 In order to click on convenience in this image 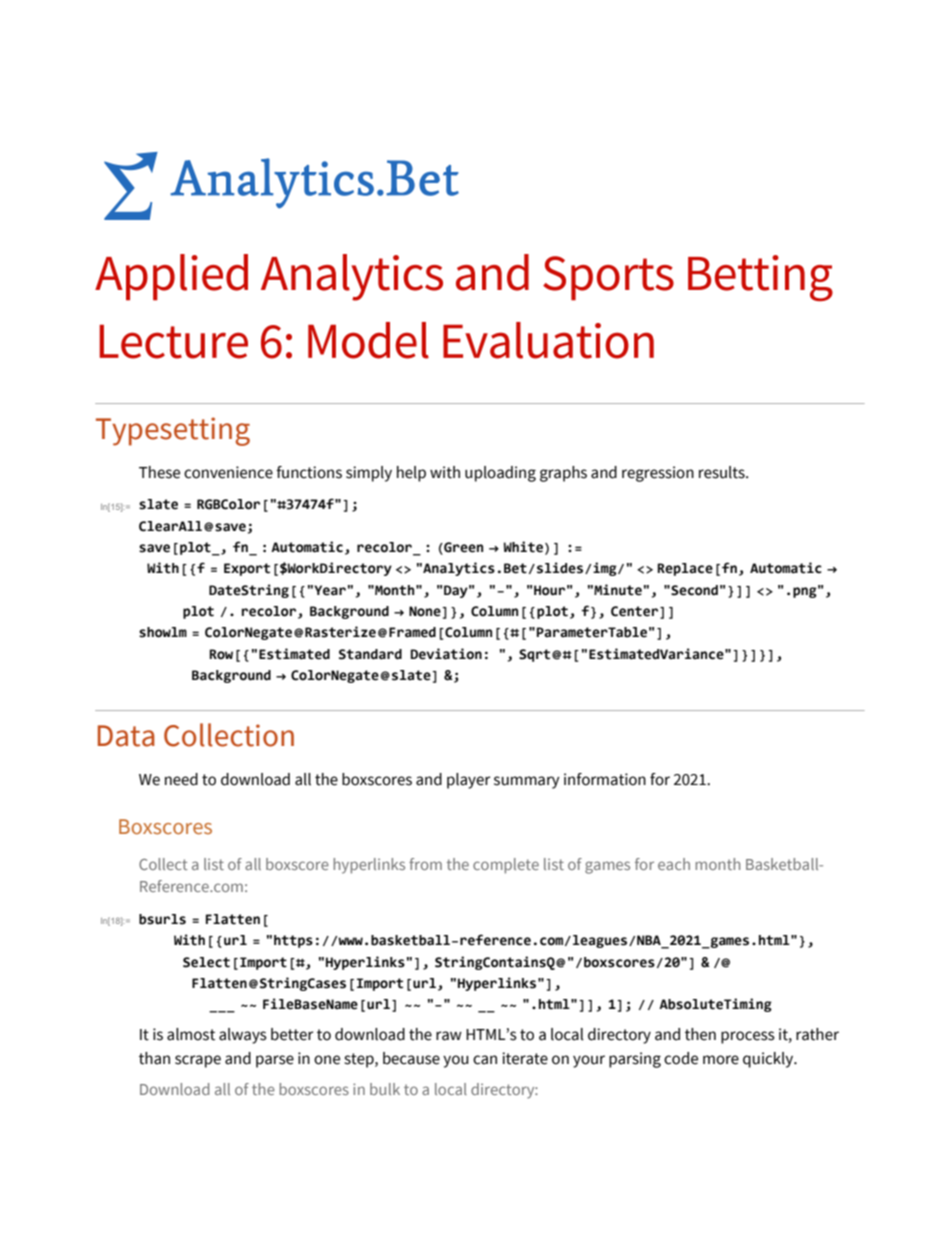, I will do `click(228, 472)`.
